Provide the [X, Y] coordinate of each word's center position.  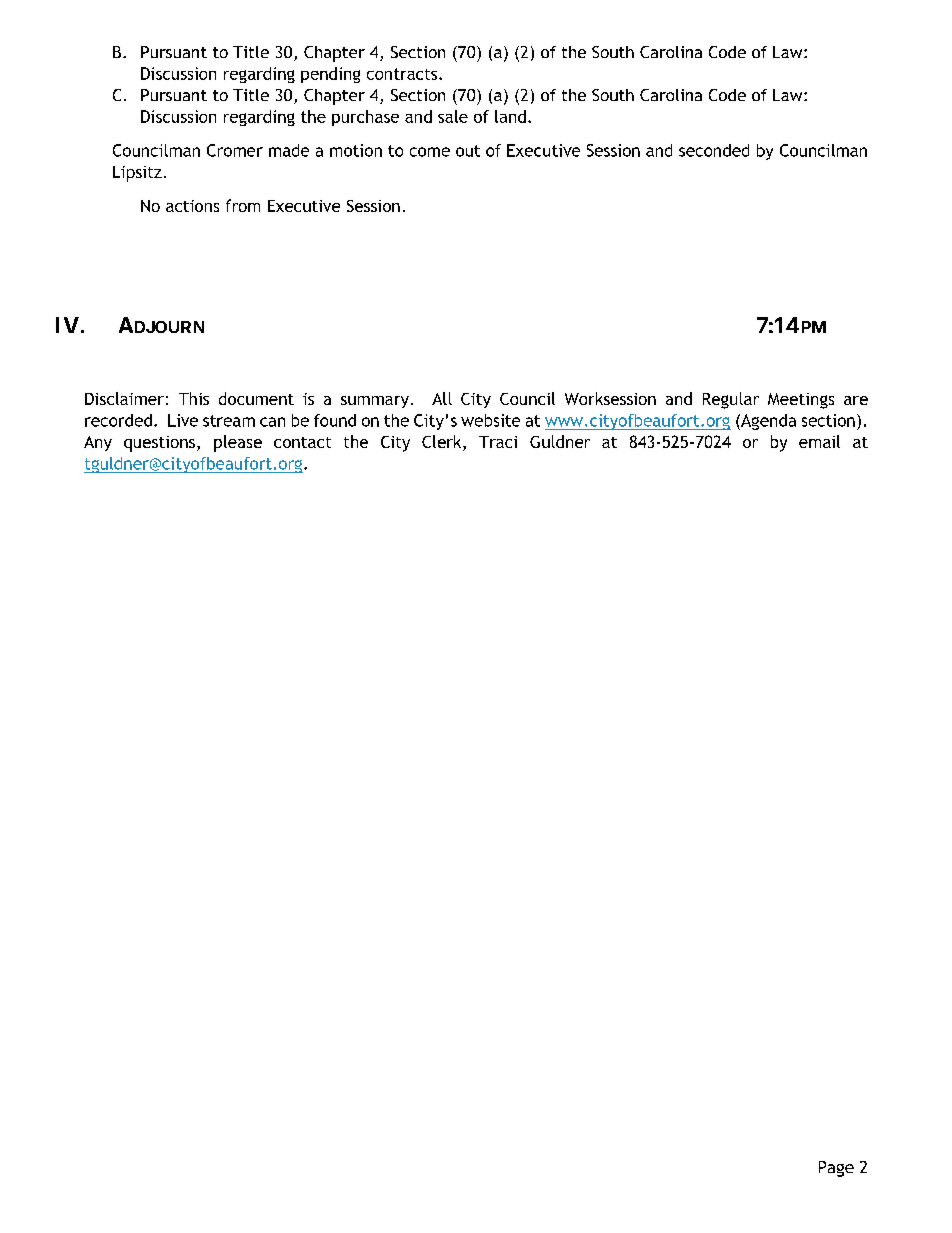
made [289, 150]
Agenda [767, 422]
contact [302, 442]
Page [836, 1169]
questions [159, 444]
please [238, 443]
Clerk [443, 443]
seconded [714, 150]
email [819, 441]
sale [453, 116]
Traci [498, 442]
